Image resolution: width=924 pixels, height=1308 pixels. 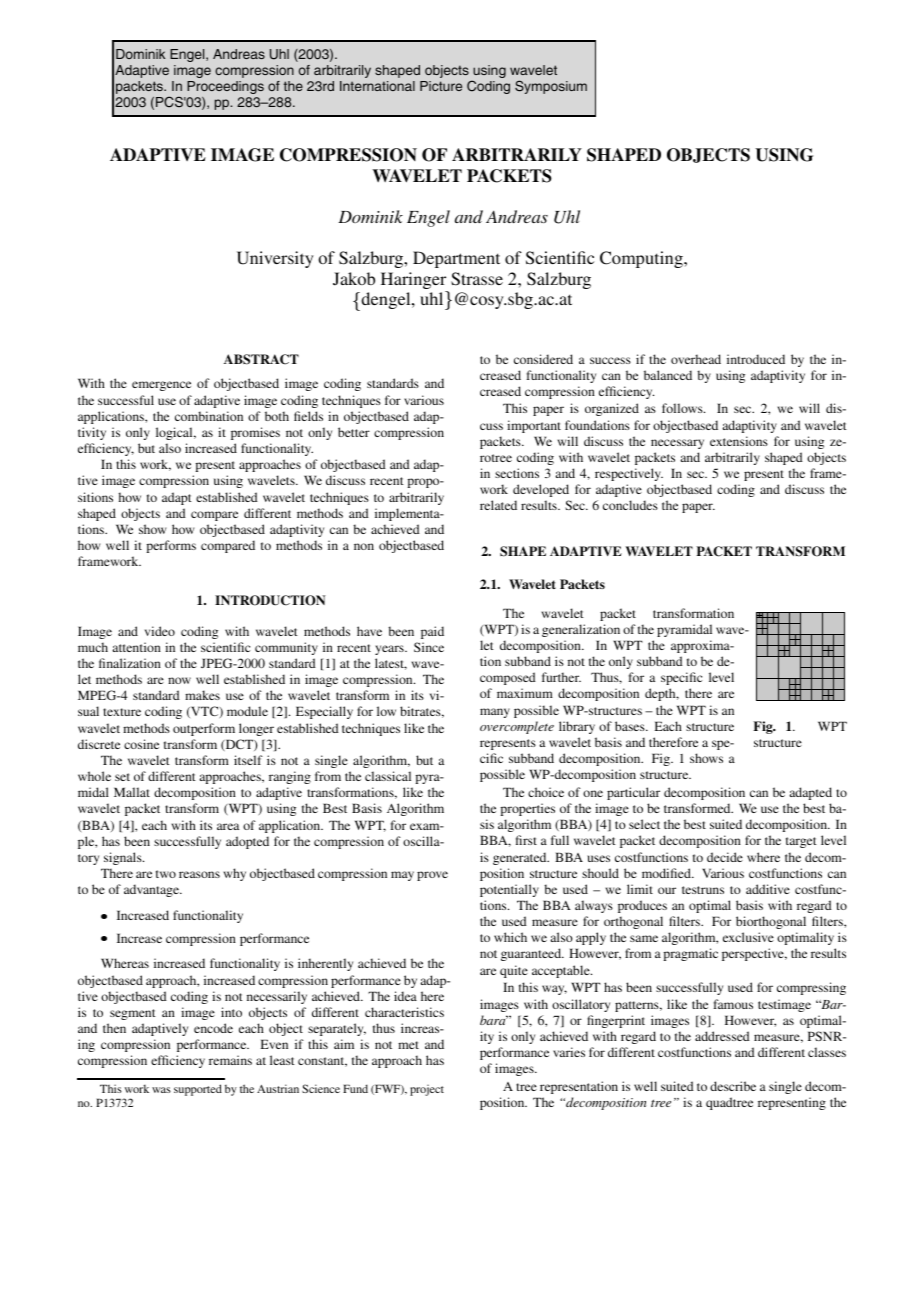 I want to click on paid, so click(x=432, y=632).
